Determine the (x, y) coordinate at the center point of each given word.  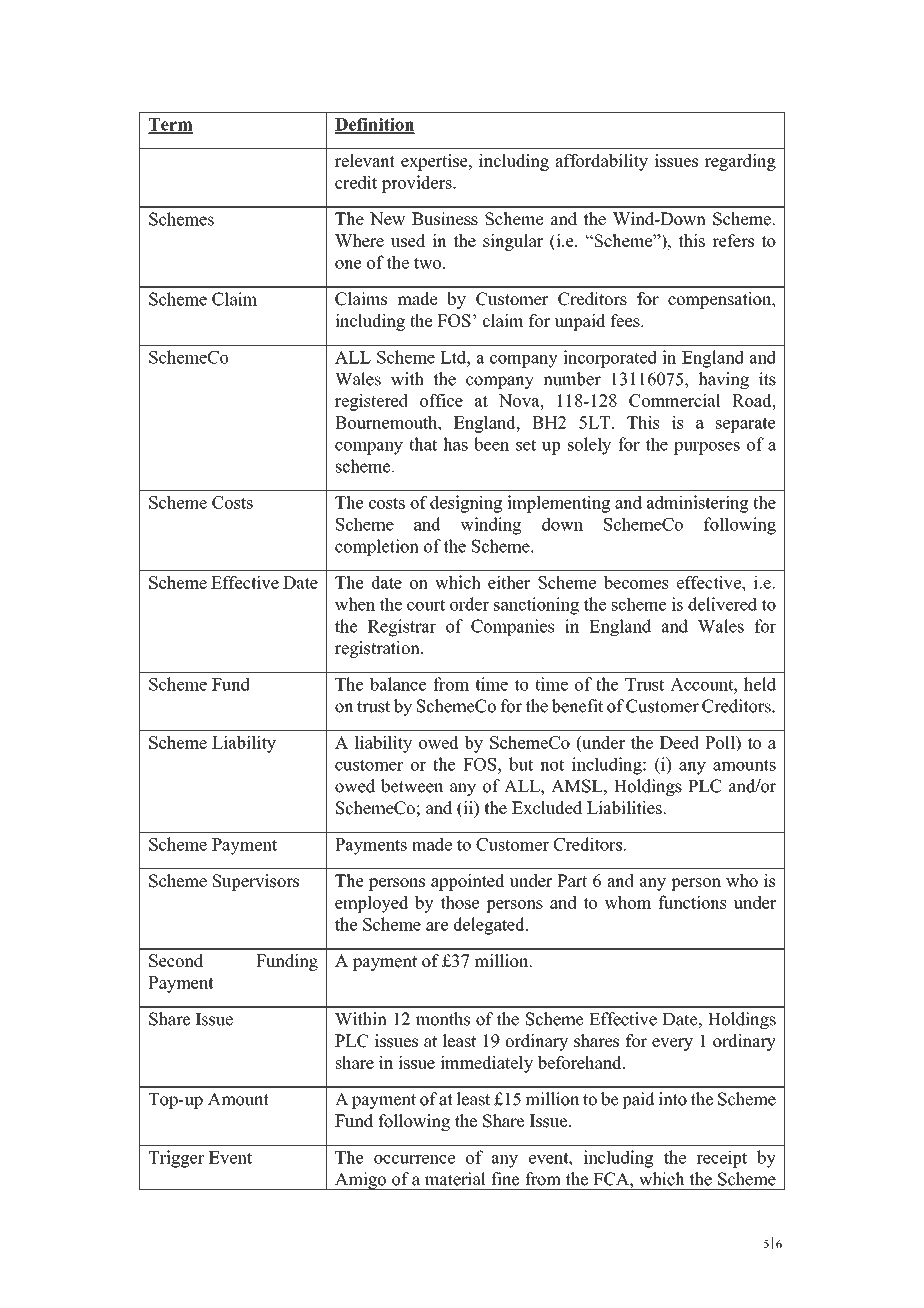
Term (170, 125)
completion (377, 547)
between (412, 786)
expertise (435, 162)
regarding (740, 162)
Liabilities (625, 808)
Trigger (176, 1159)
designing (466, 504)
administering (698, 504)
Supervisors (256, 882)
